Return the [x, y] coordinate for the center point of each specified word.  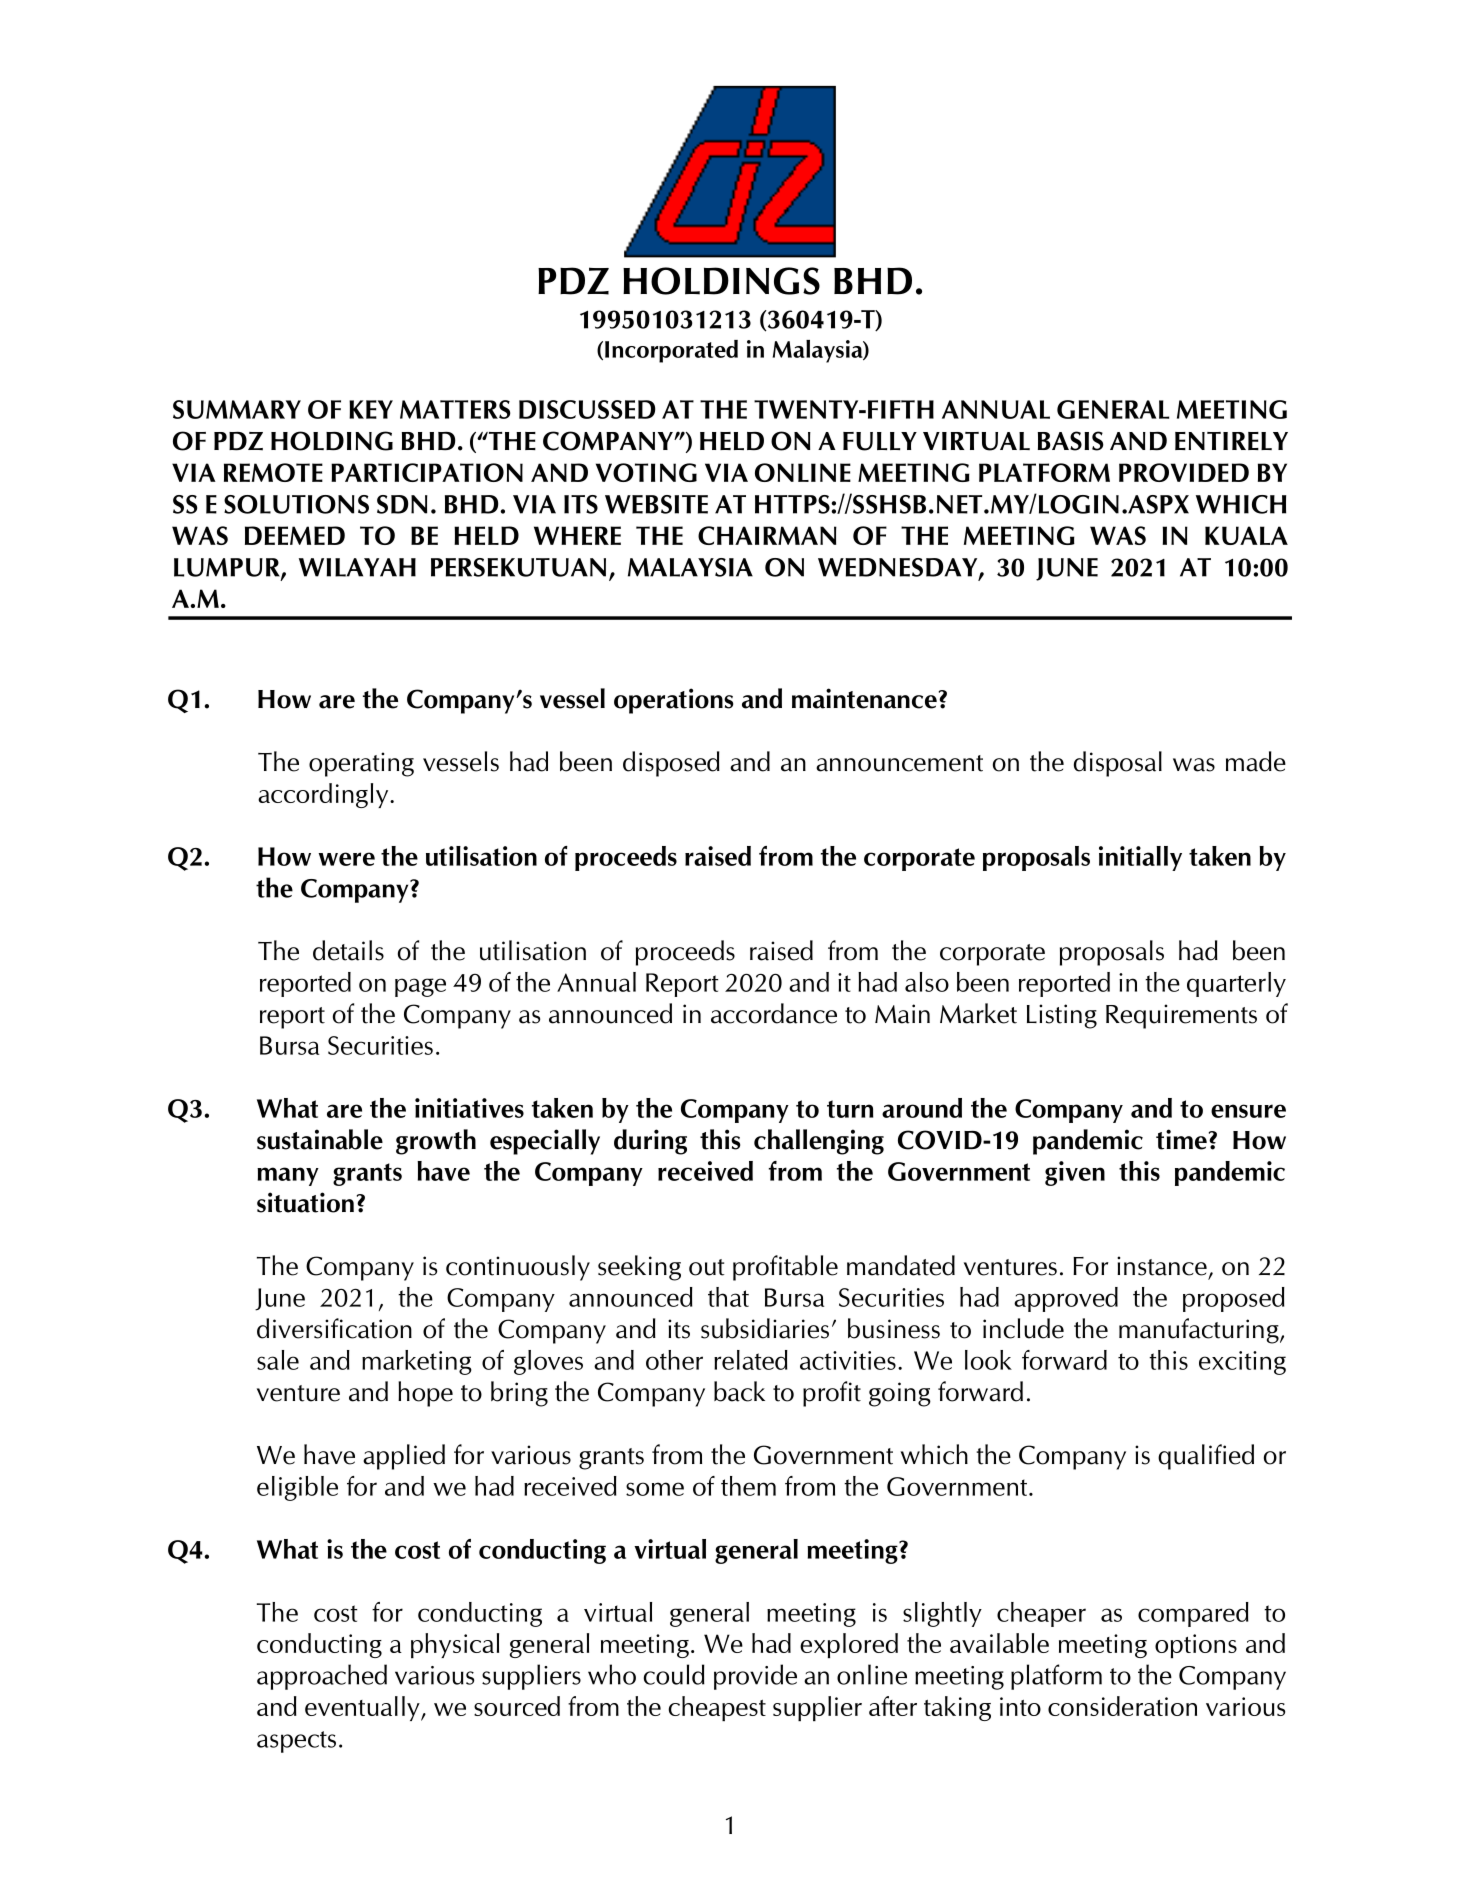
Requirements [1181, 1016]
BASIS [1071, 441]
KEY [371, 409]
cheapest [717, 1708]
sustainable [320, 1139]
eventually [363, 1708]
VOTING [646, 472]
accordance [774, 1013]
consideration [1122, 1706]
